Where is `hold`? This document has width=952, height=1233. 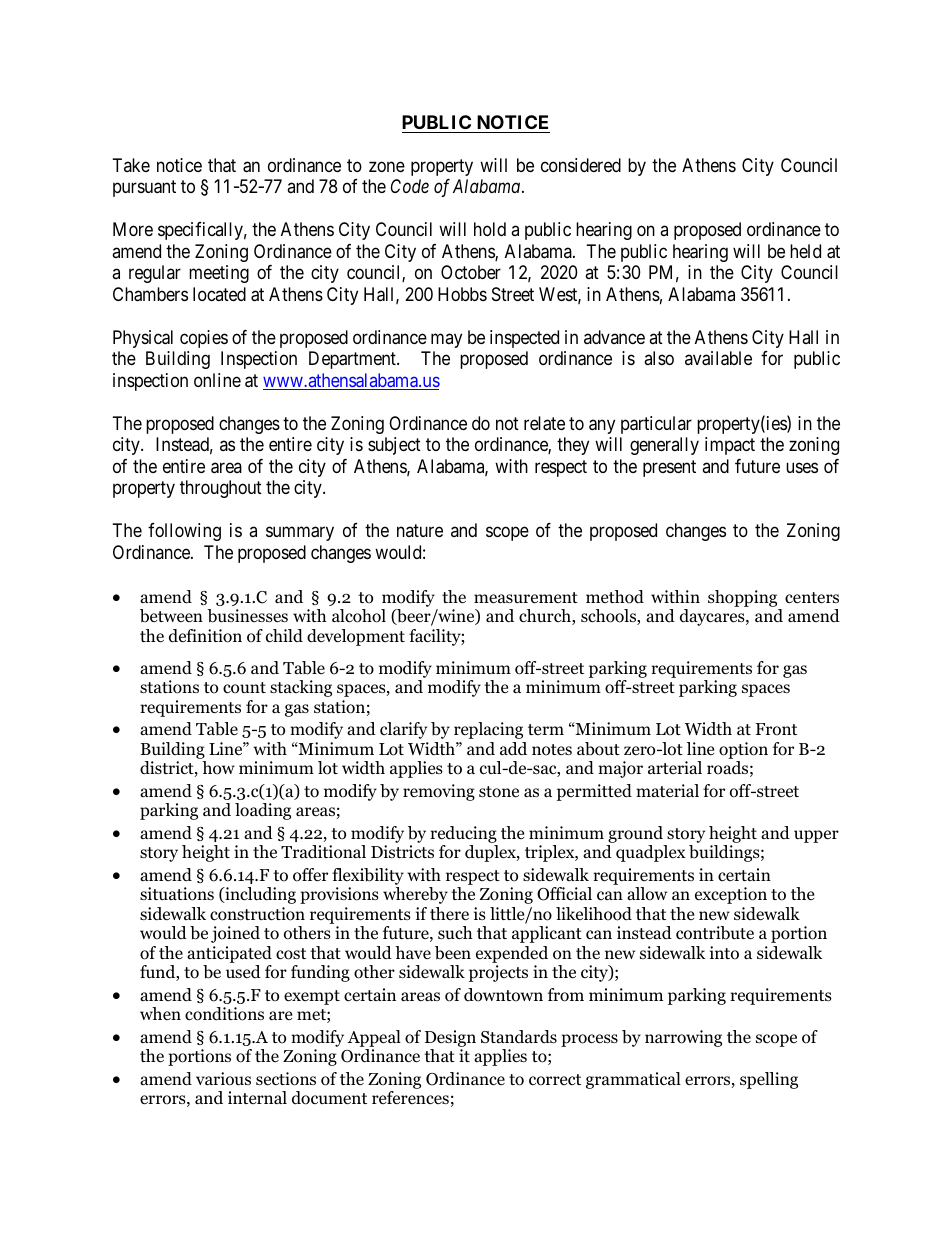
hold is located at coordinates (490, 229).
